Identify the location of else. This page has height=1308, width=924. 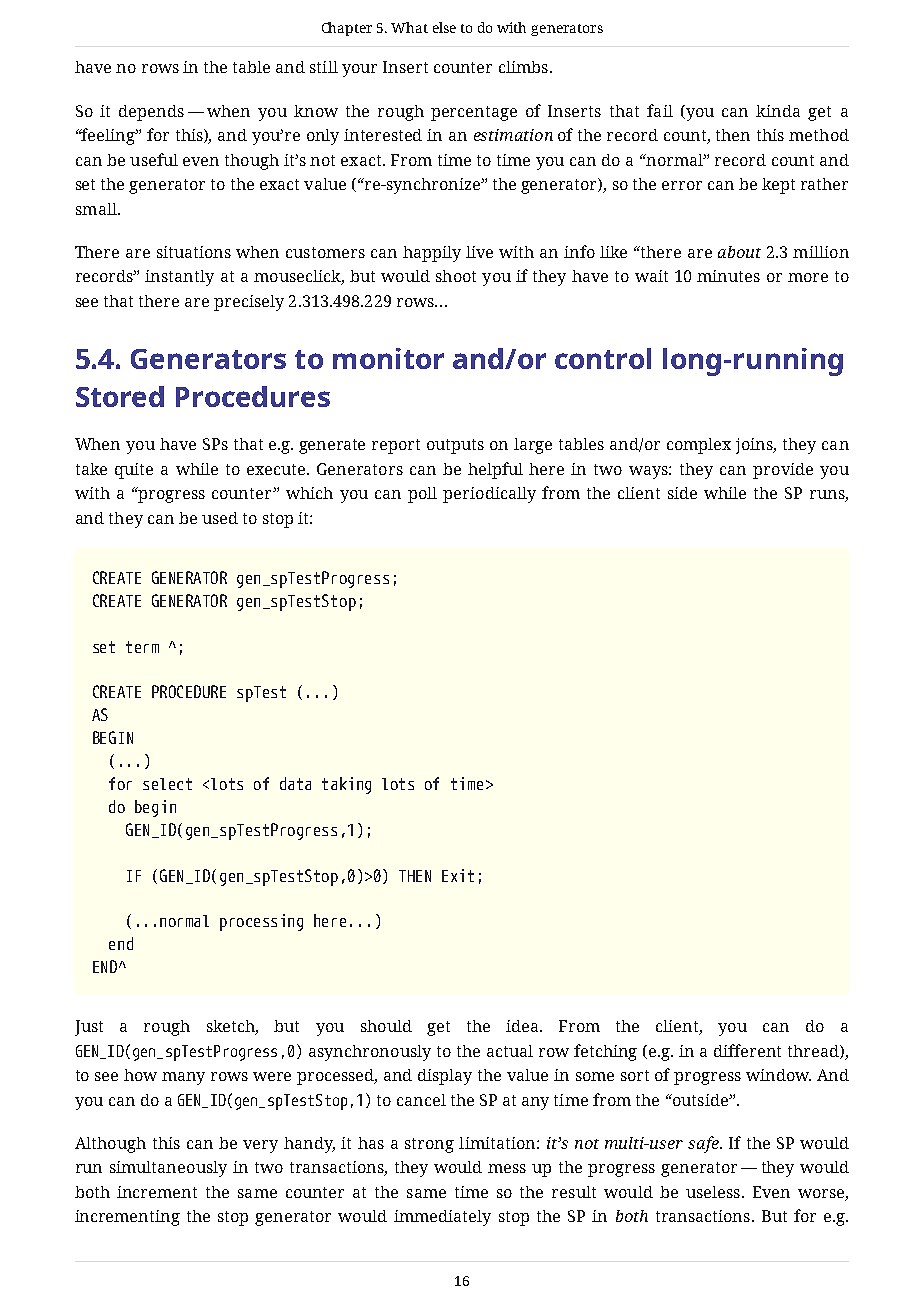
(444, 27).
